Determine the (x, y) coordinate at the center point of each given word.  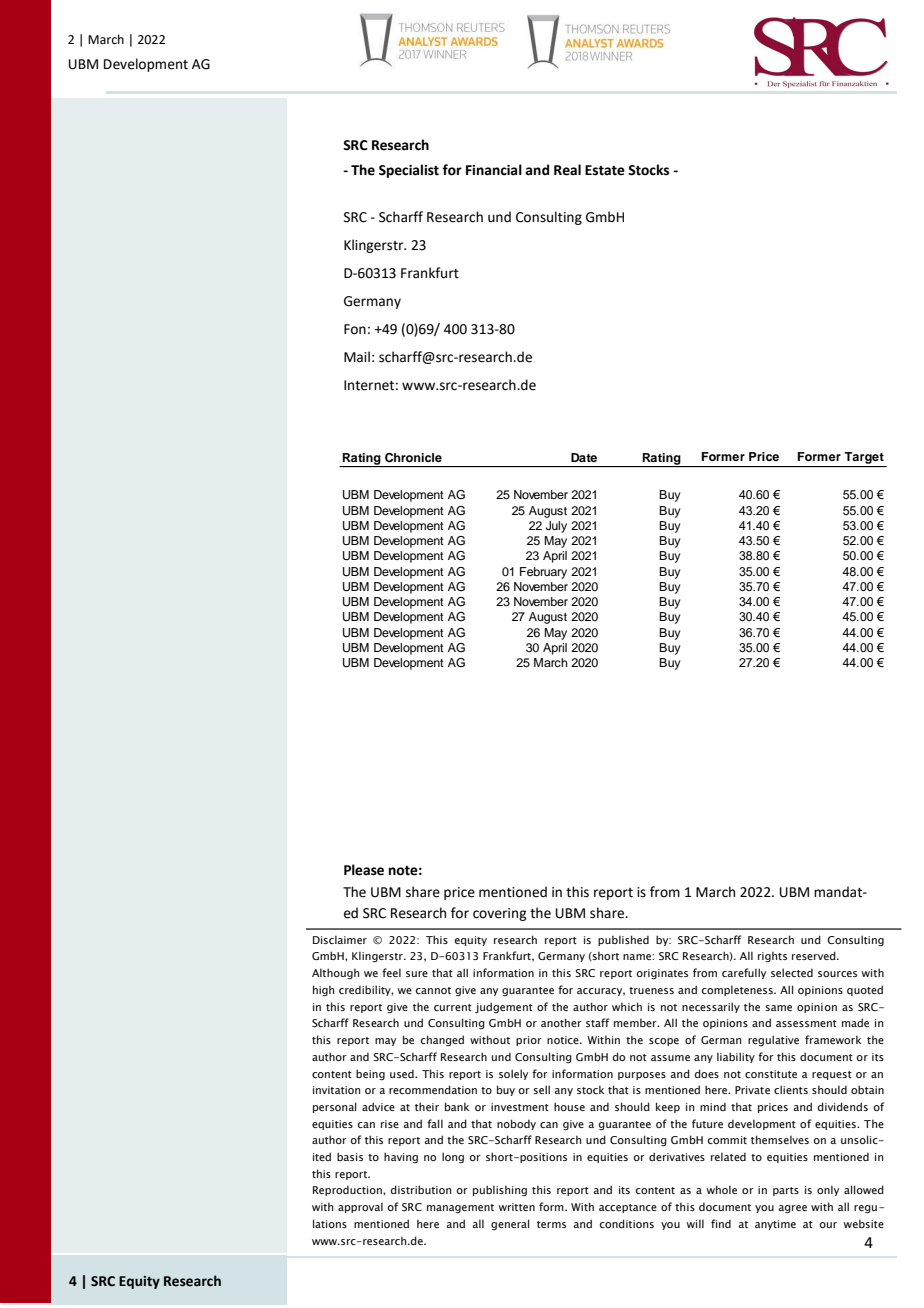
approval (360, 1207)
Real (567, 170)
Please (364, 870)
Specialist (409, 171)
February (543, 573)
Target (864, 458)
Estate (605, 170)
